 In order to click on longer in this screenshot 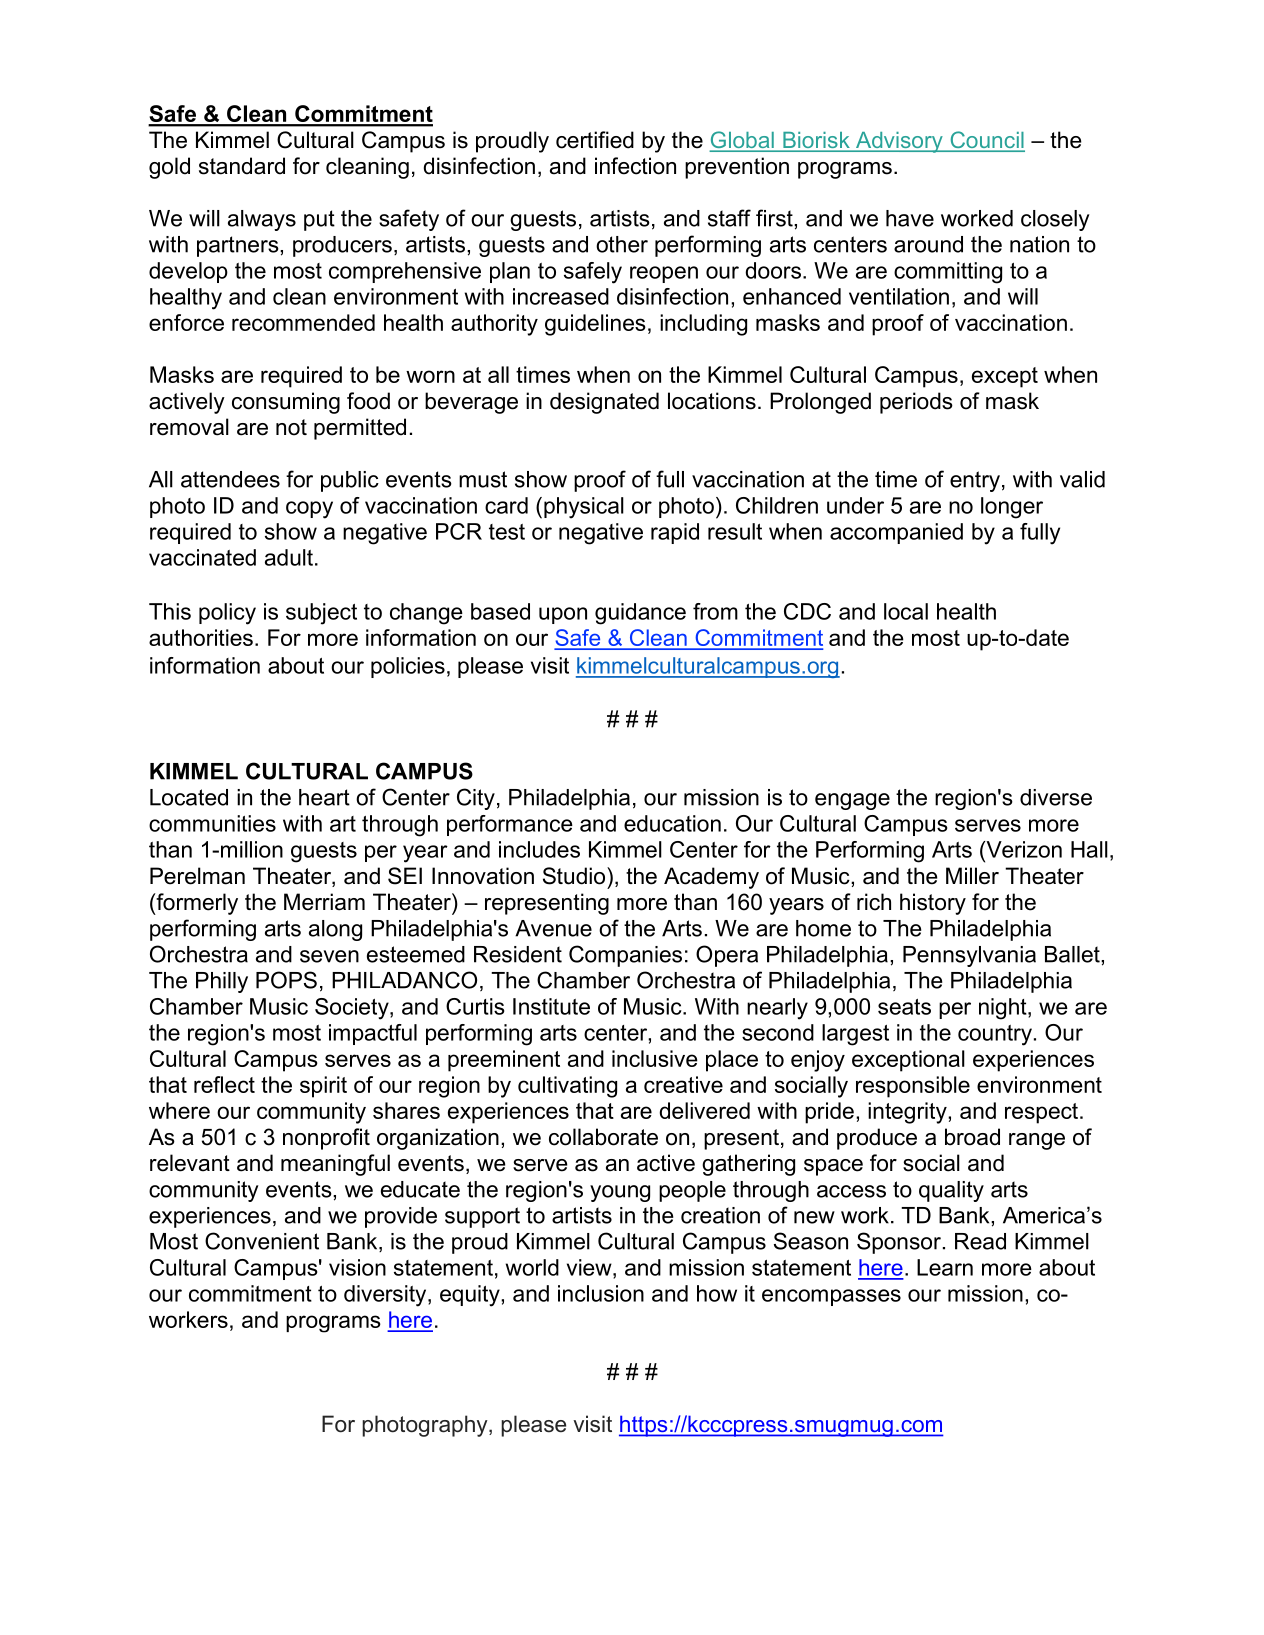, I will do `click(1012, 508)`.
